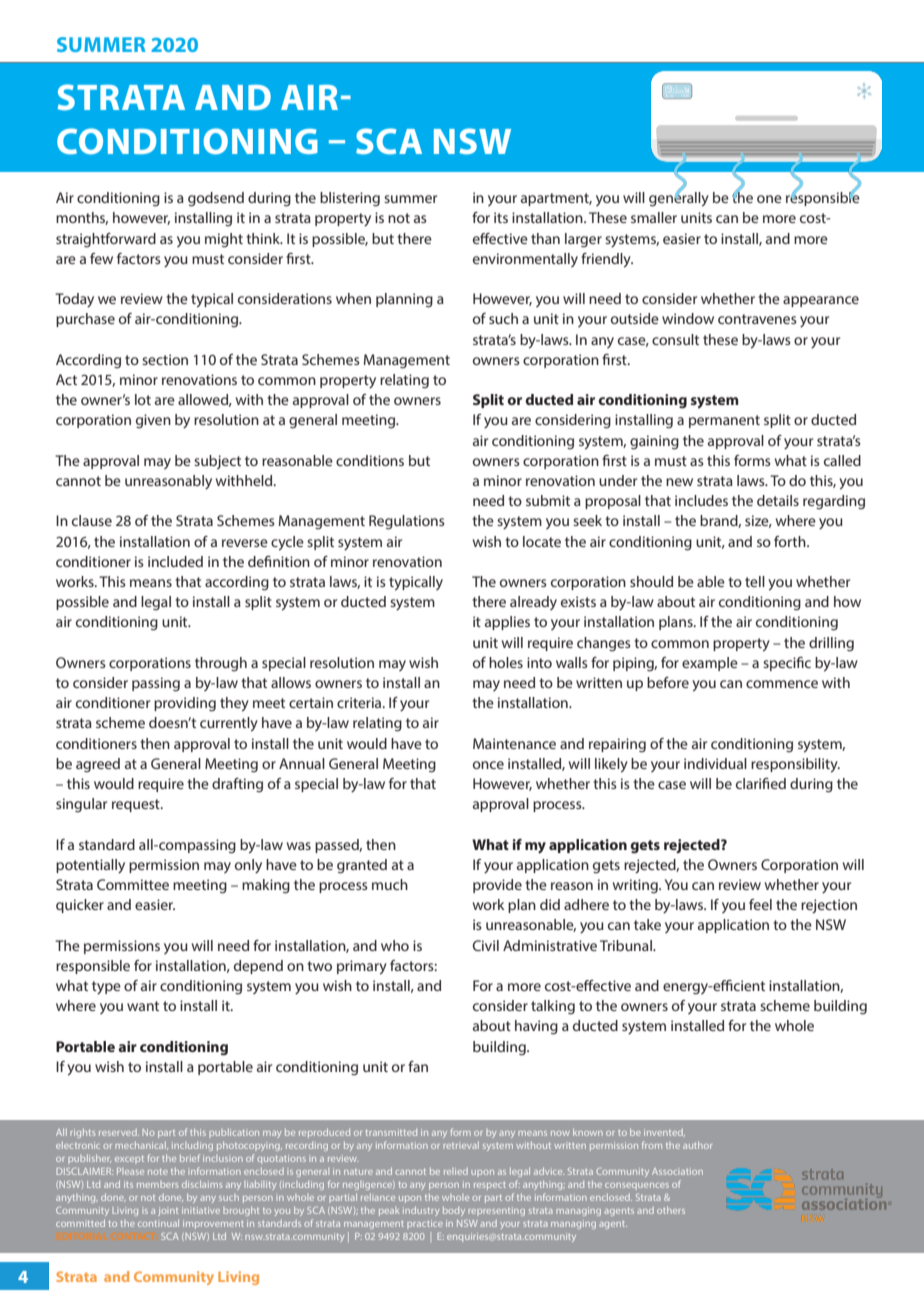 The height and width of the document is (1308, 924). I want to click on smaller, so click(654, 217).
